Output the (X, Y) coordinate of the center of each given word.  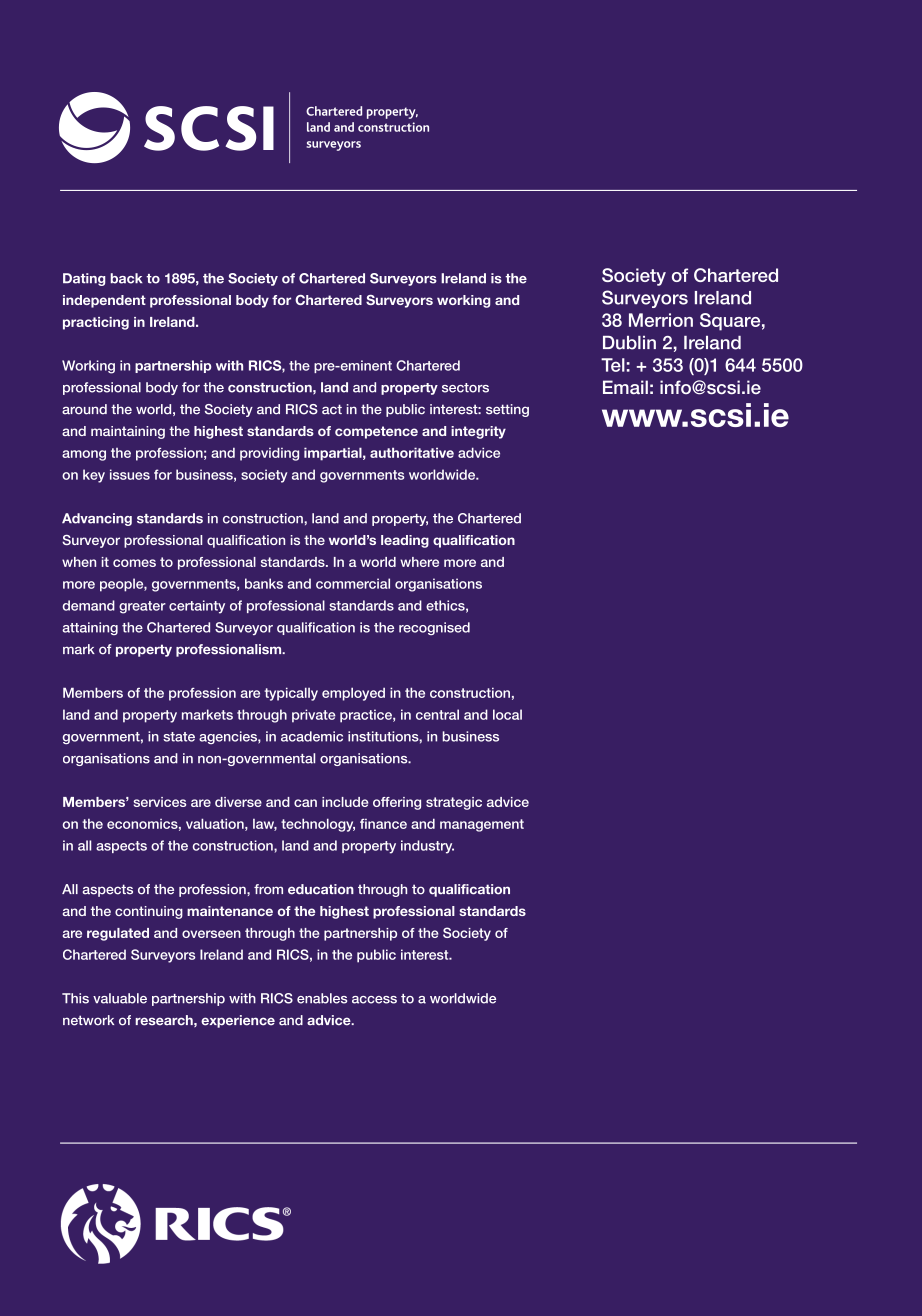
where (419, 562)
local (507, 714)
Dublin (629, 343)
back (126, 278)
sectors (465, 388)
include (345, 802)
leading (405, 541)
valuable (120, 998)
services (160, 802)
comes (134, 563)
